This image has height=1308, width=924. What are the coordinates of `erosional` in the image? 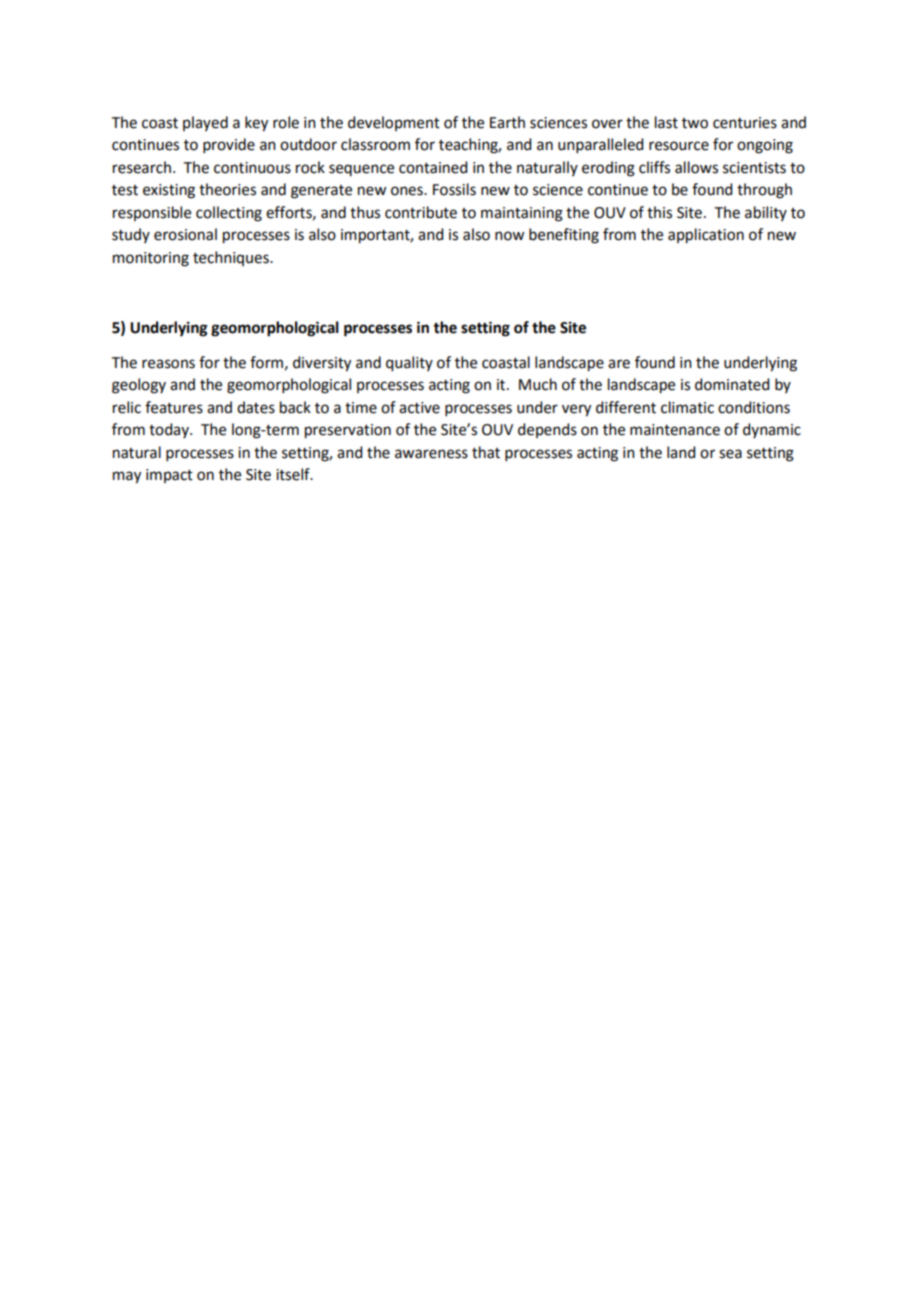 It's located at (185, 234).
